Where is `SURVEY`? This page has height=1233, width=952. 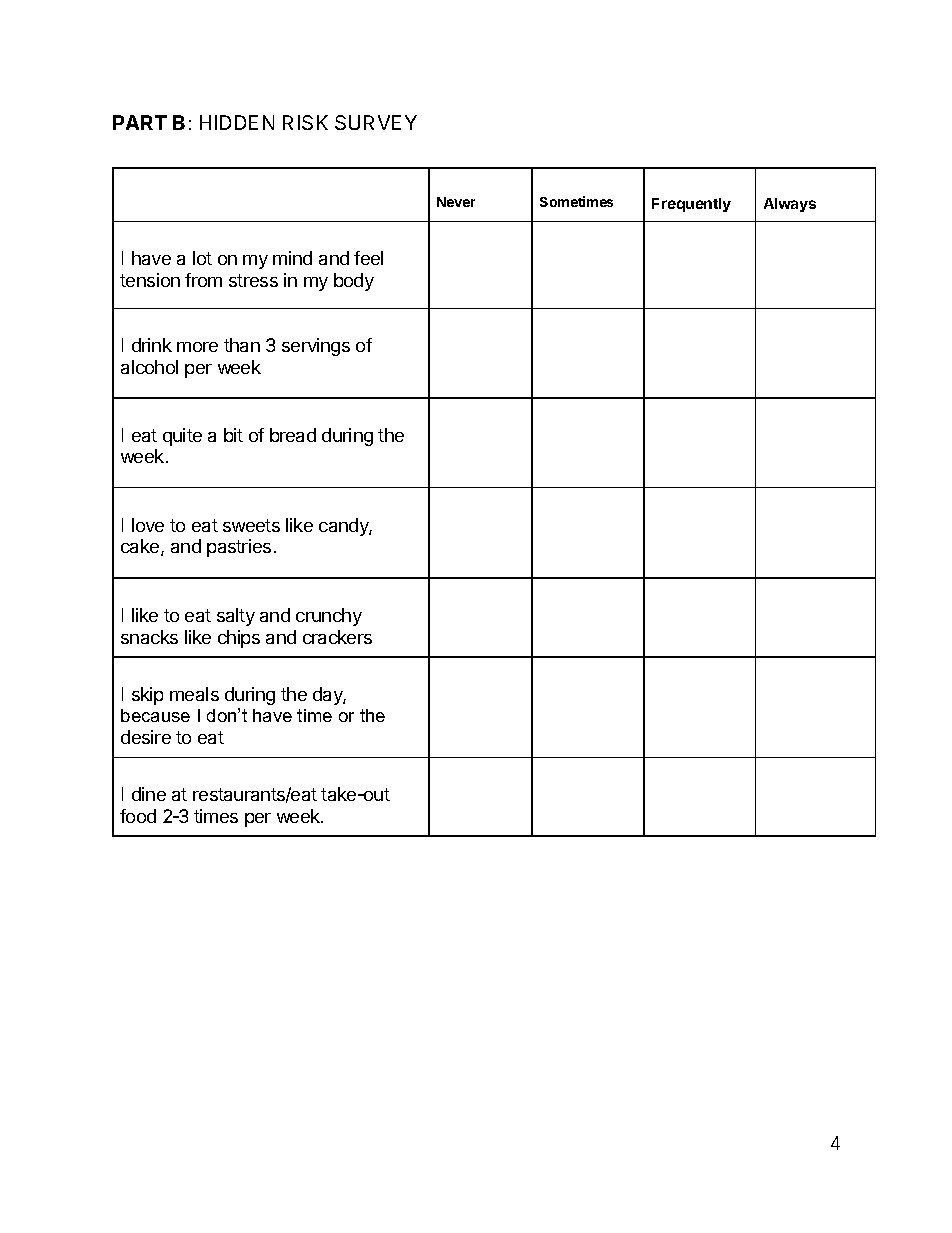
SURVEY is located at coordinates (376, 122).
